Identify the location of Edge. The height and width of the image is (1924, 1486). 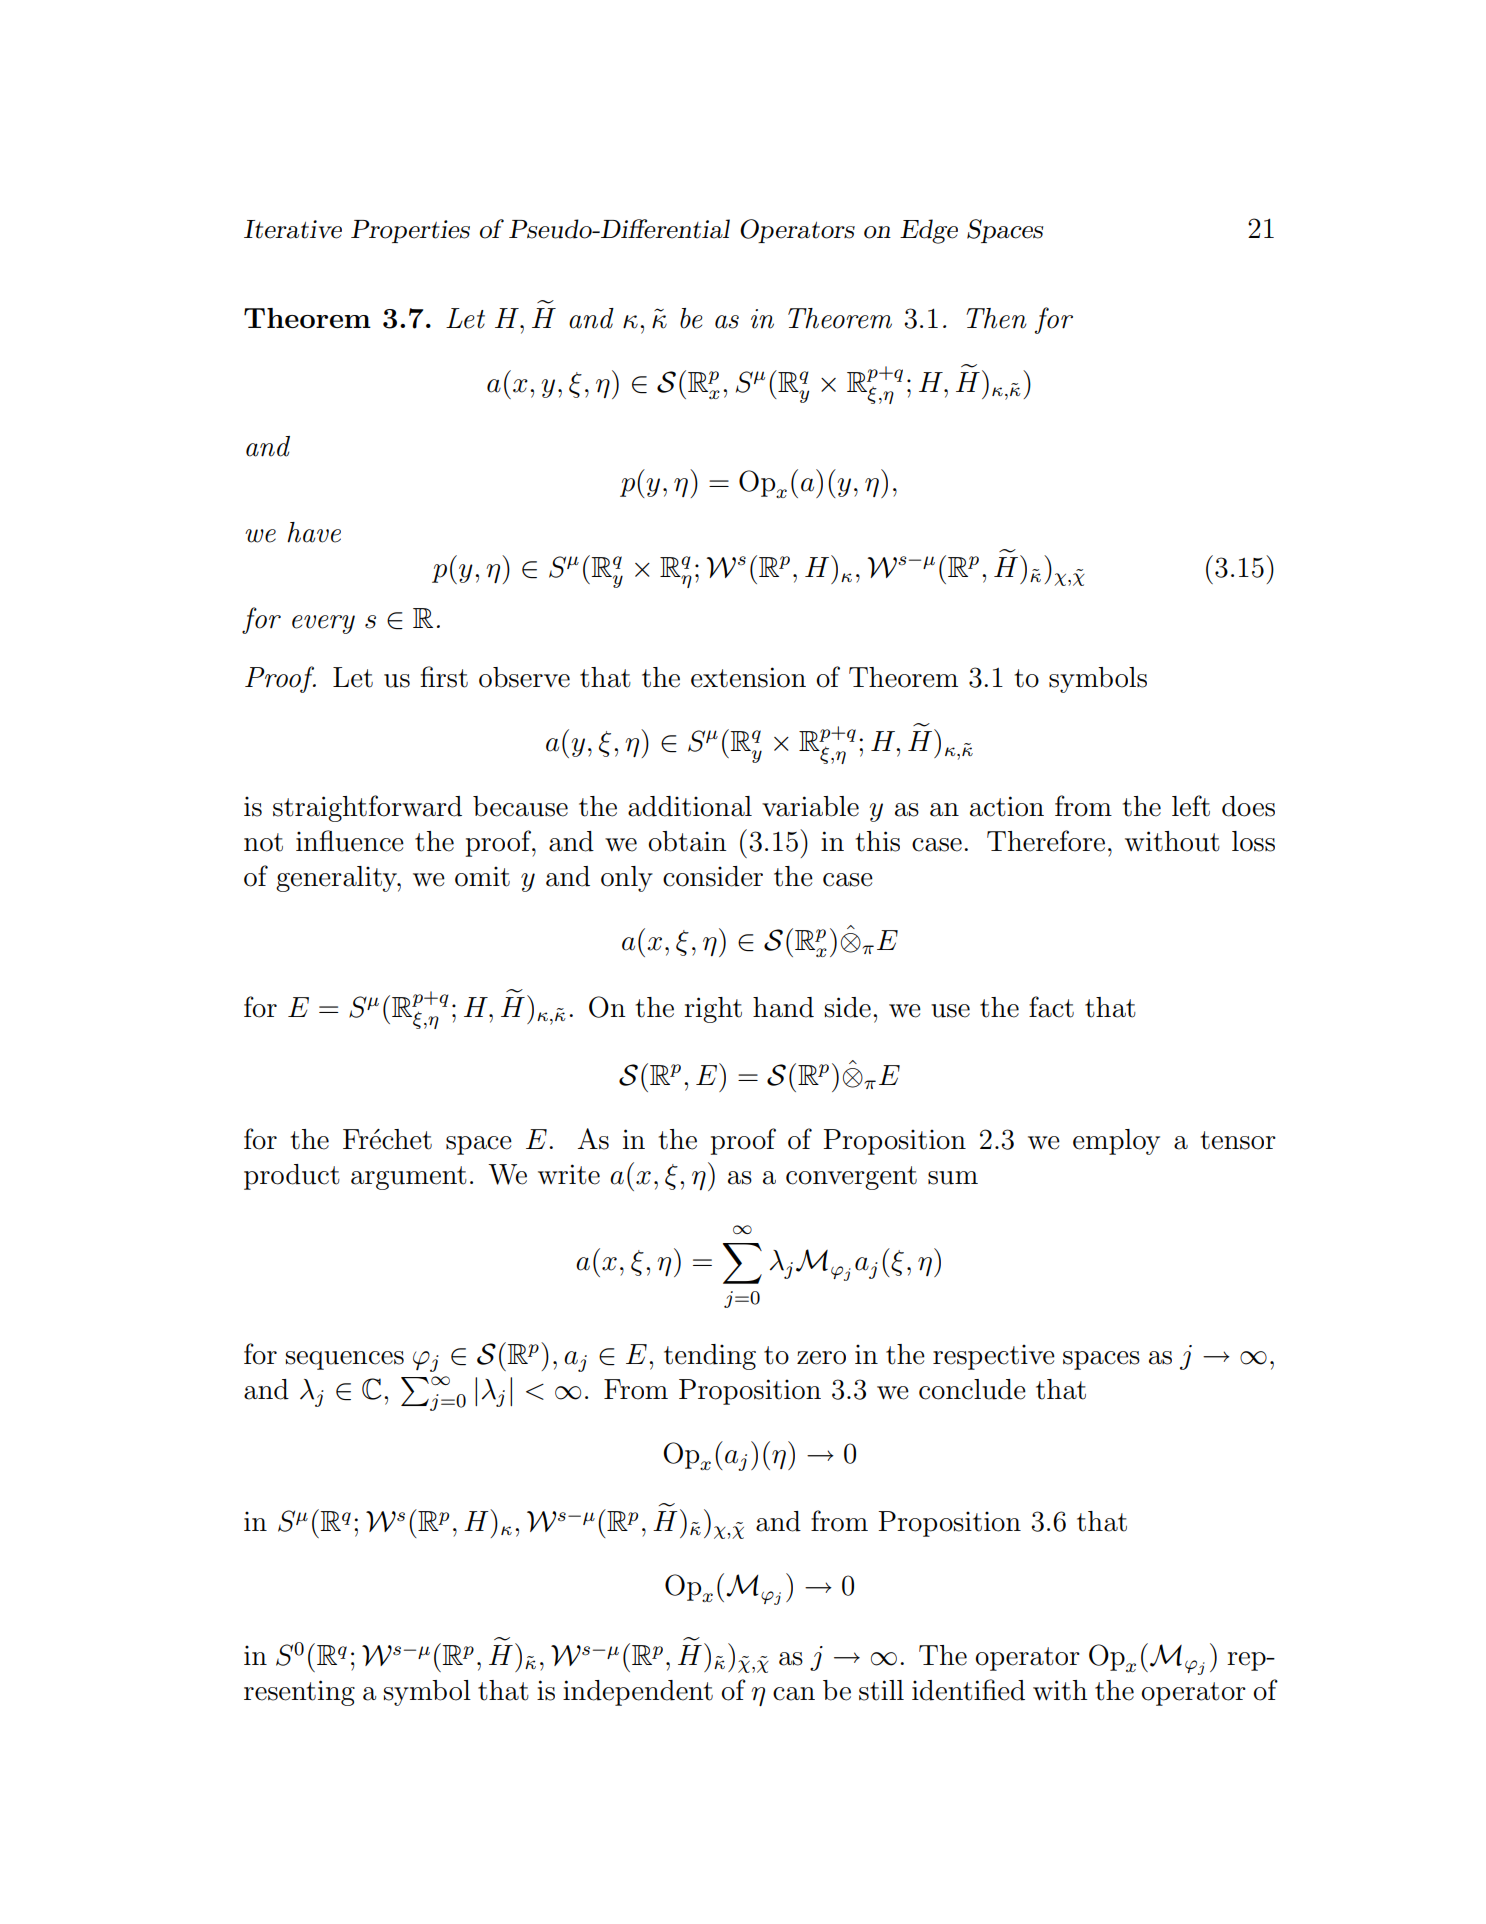
(929, 231).
